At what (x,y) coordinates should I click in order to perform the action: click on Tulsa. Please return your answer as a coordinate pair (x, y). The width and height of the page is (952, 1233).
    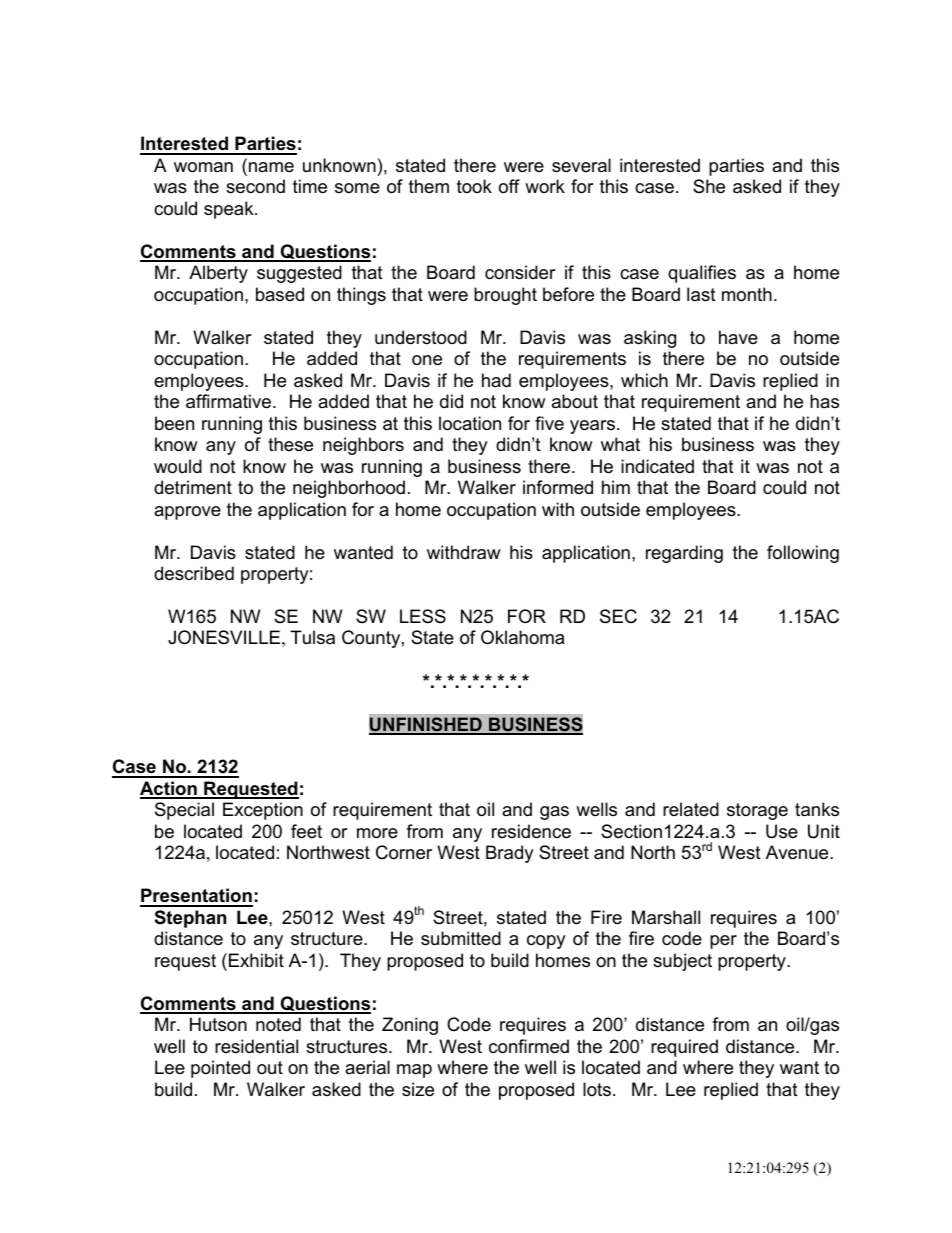
    Looking at the image, I should click on (312, 637).
